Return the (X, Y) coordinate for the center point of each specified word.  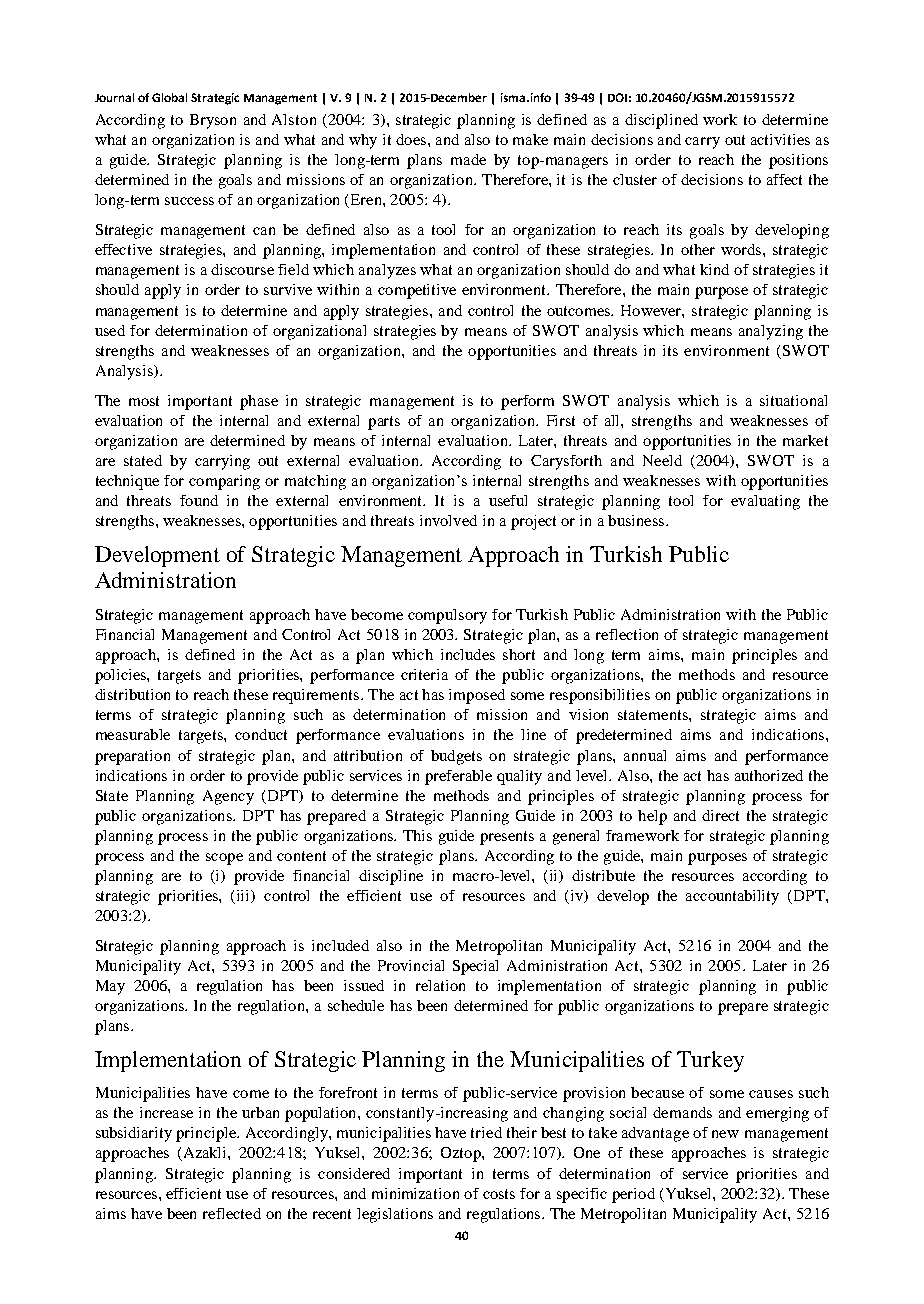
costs (499, 1194)
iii (245, 896)
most (144, 401)
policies (121, 676)
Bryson (213, 121)
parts (384, 423)
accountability (732, 897)
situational (793, 400)
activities (780, 139)
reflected (232, 1213)
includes (468, 654)
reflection (627, 634)
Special (475, 967)
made (468, 159)
